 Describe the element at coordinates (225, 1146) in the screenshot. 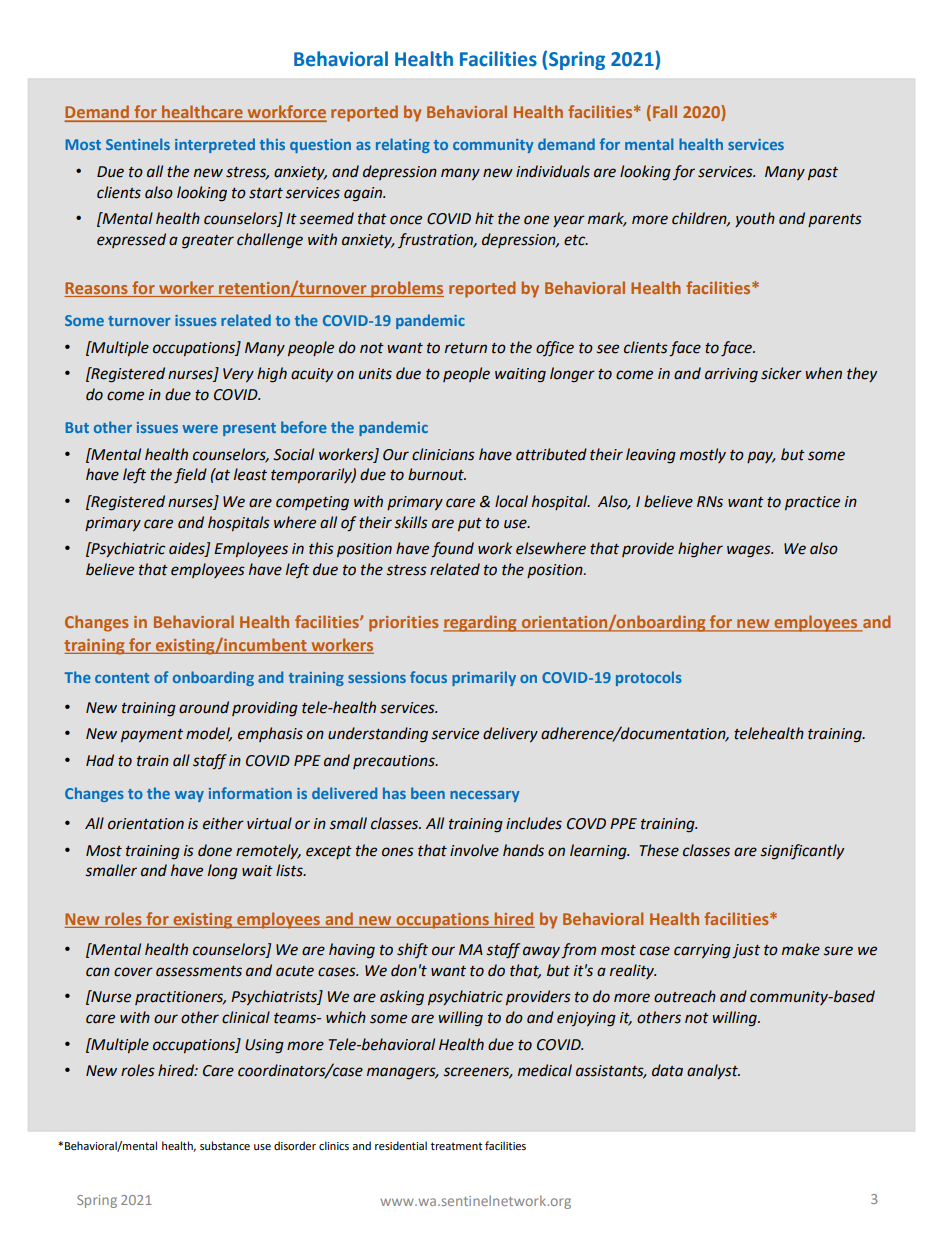

I see `substance` at that location.
